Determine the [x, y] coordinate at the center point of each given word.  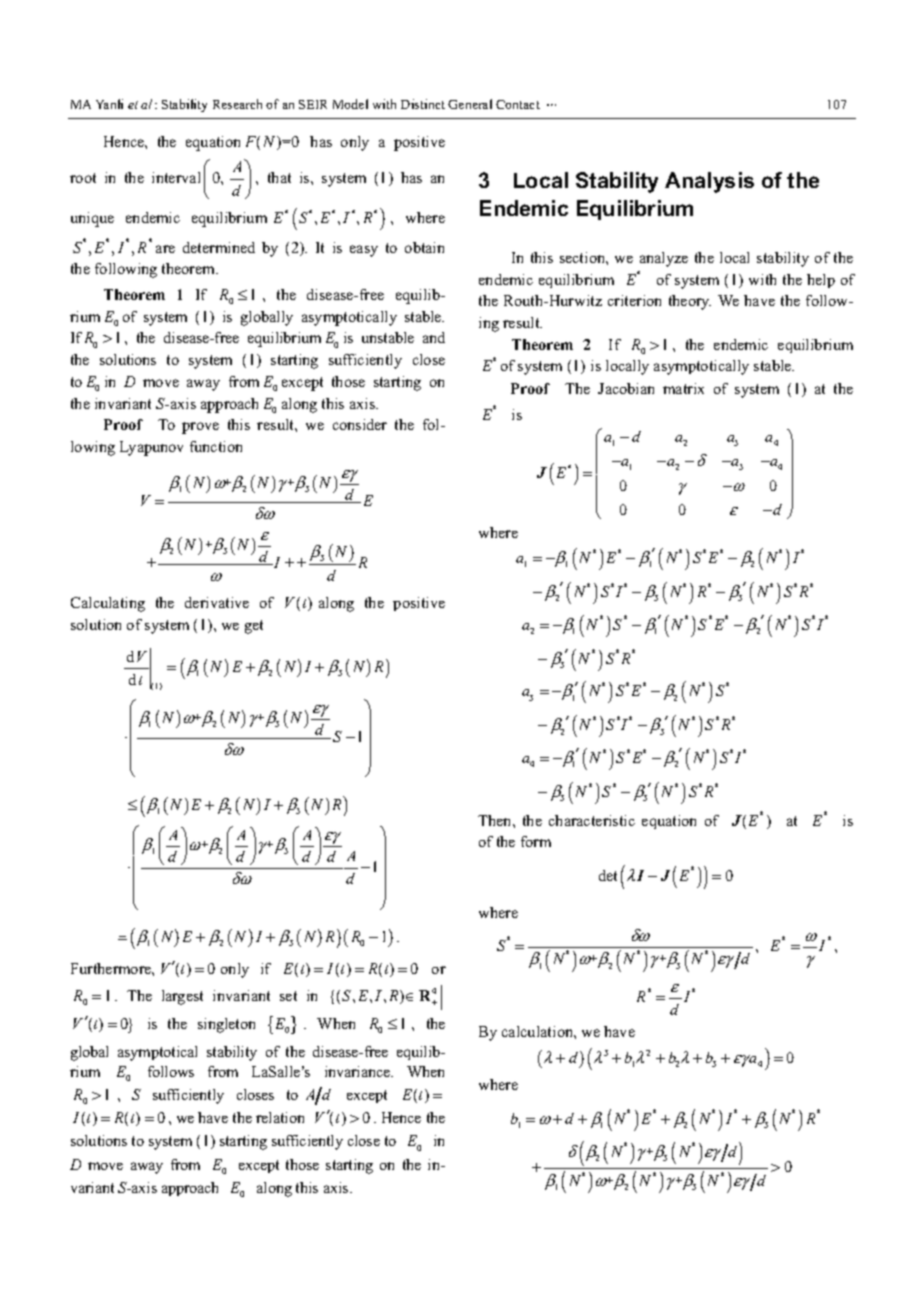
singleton [226, 1025]
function [216, 446]
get [254, 627]
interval [176, 177]
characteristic [592, 820]
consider [360, 424]
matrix [683, 388]
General [470, 104]
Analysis [709, 182]
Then [496, 820]
